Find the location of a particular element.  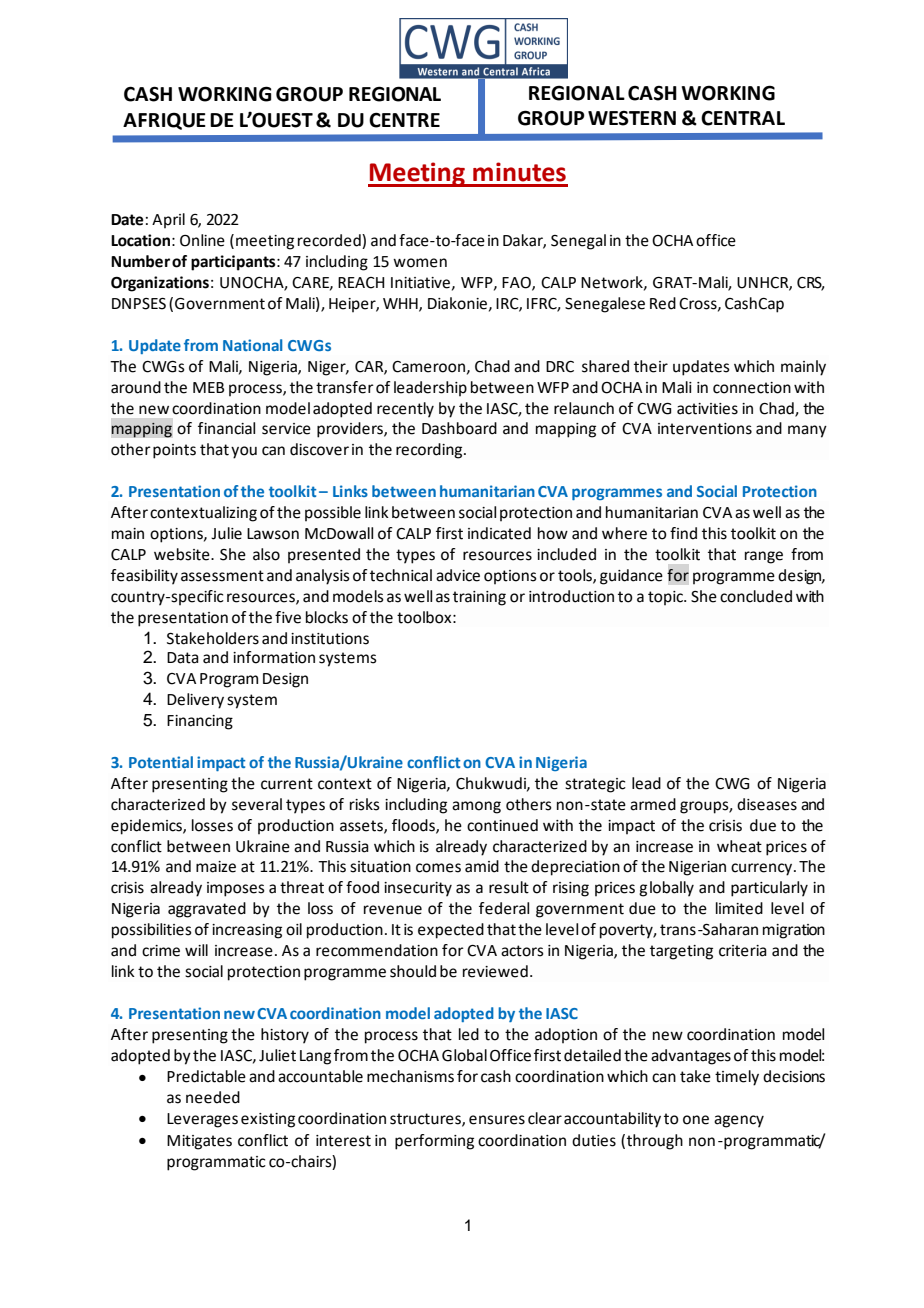

minutes is located at coordinates (519, 172).
